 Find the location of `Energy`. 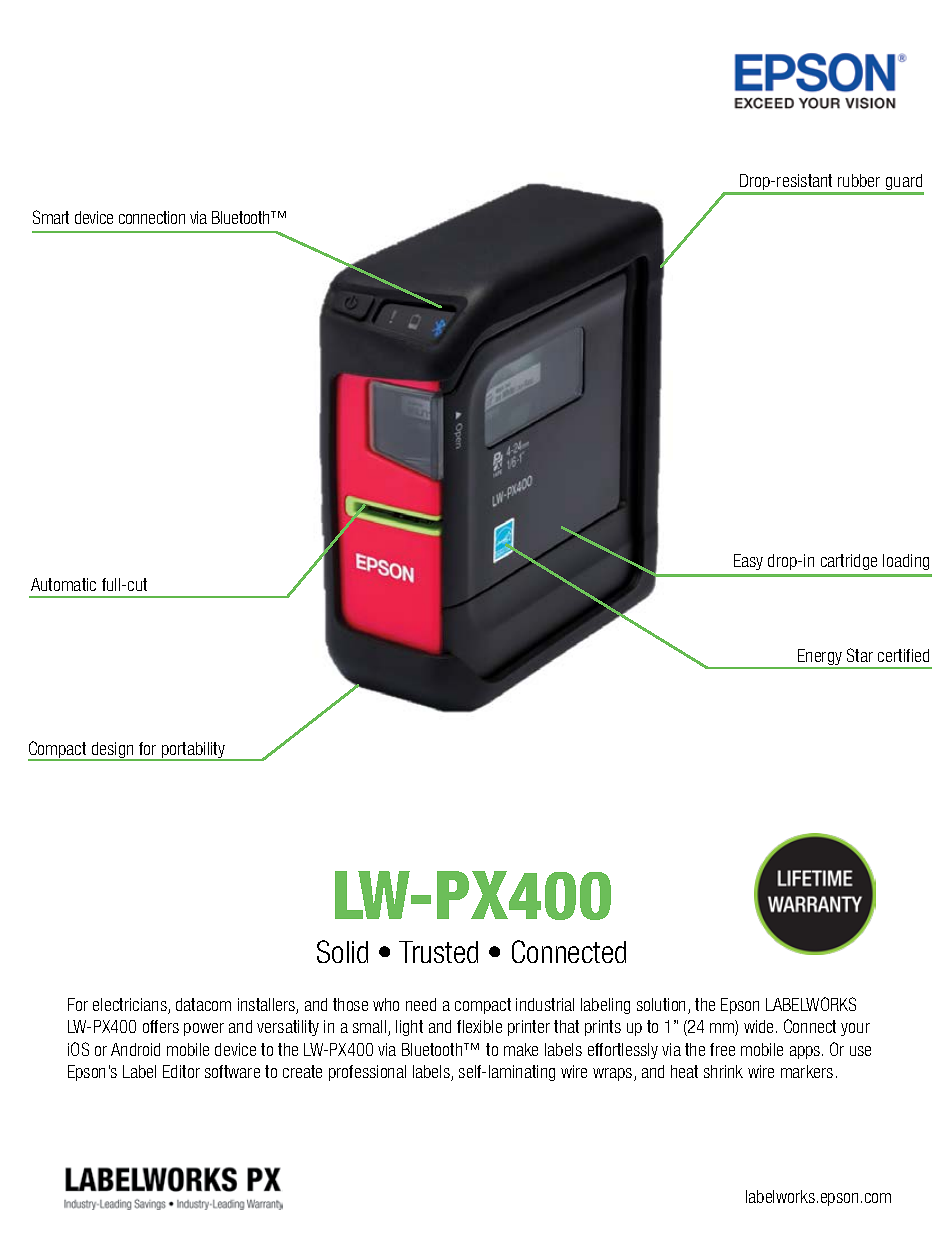

Energy is located at coordinates (820, 659).
